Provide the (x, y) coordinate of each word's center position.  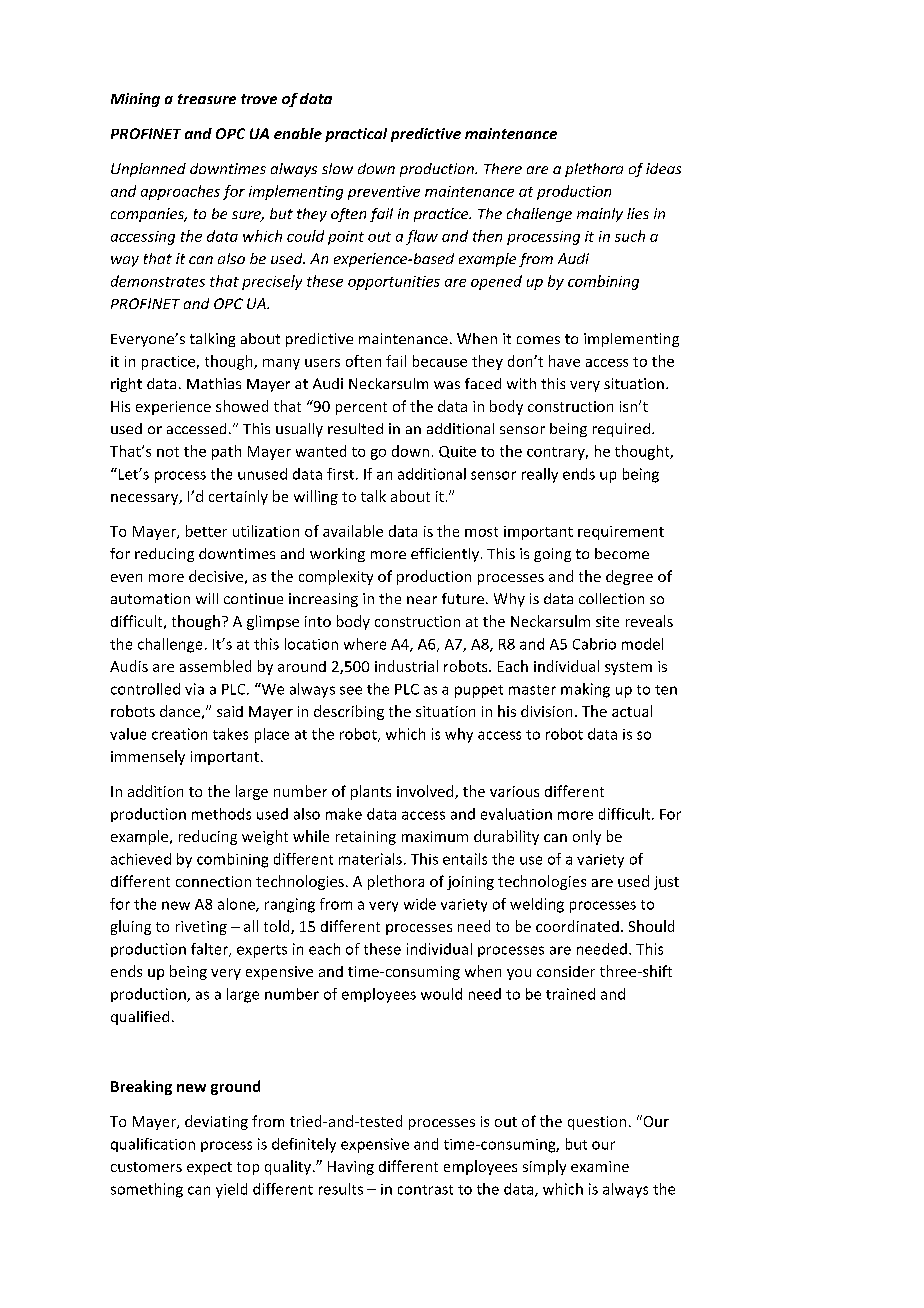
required (621, 430)
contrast (425, 1190)
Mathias (214, 383)
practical (356, 135)
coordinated (577, 926)
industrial (406, 666)
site (607, 621)
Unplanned (148, 170)
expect (209, 1168)
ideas (663, 168)
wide (420, 904)
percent (361, 408)
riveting (201, 928)
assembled (215, 666)
